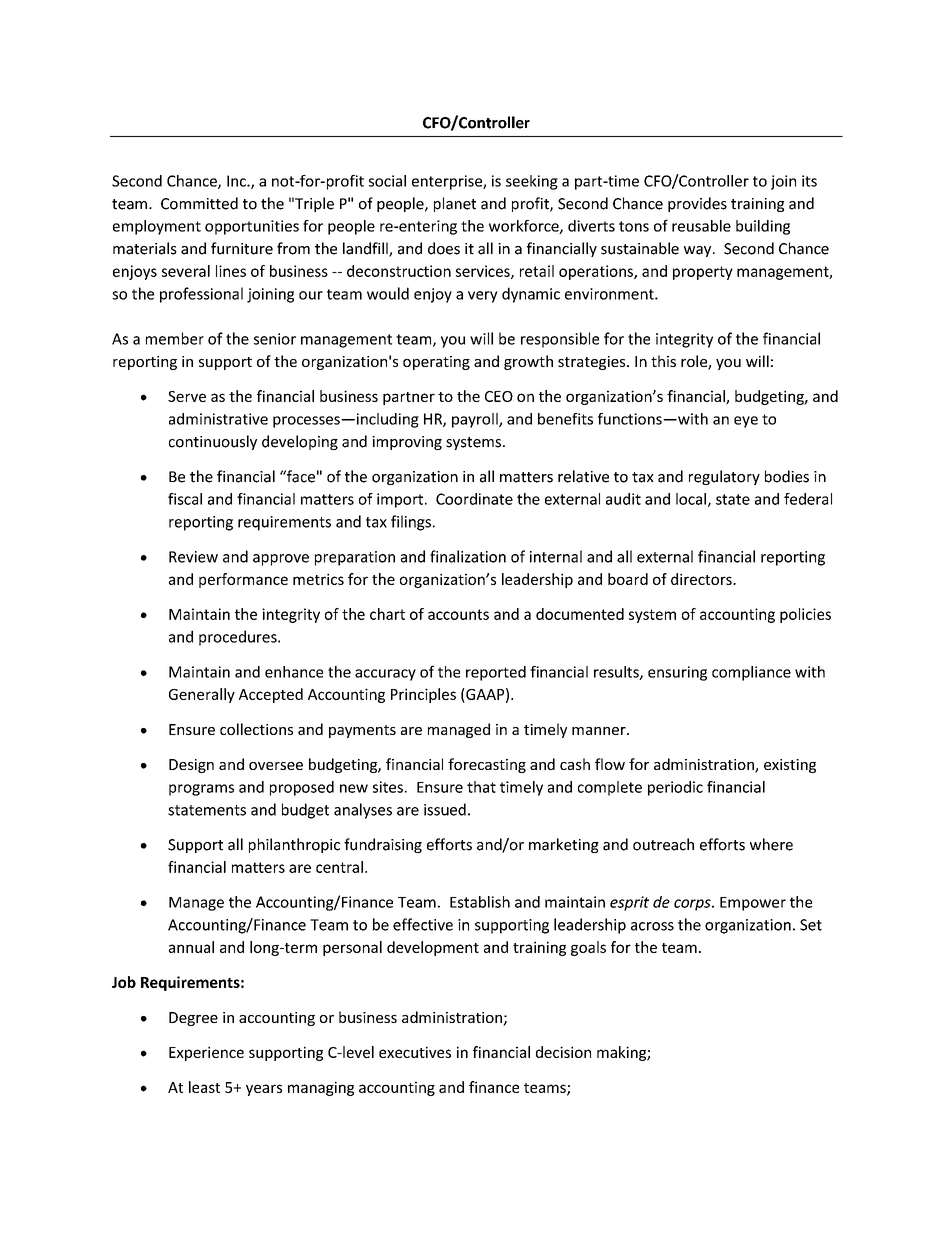  Describe the element at coordinates (206, 1053) in the screenshot. I see `Experience` at that location.
